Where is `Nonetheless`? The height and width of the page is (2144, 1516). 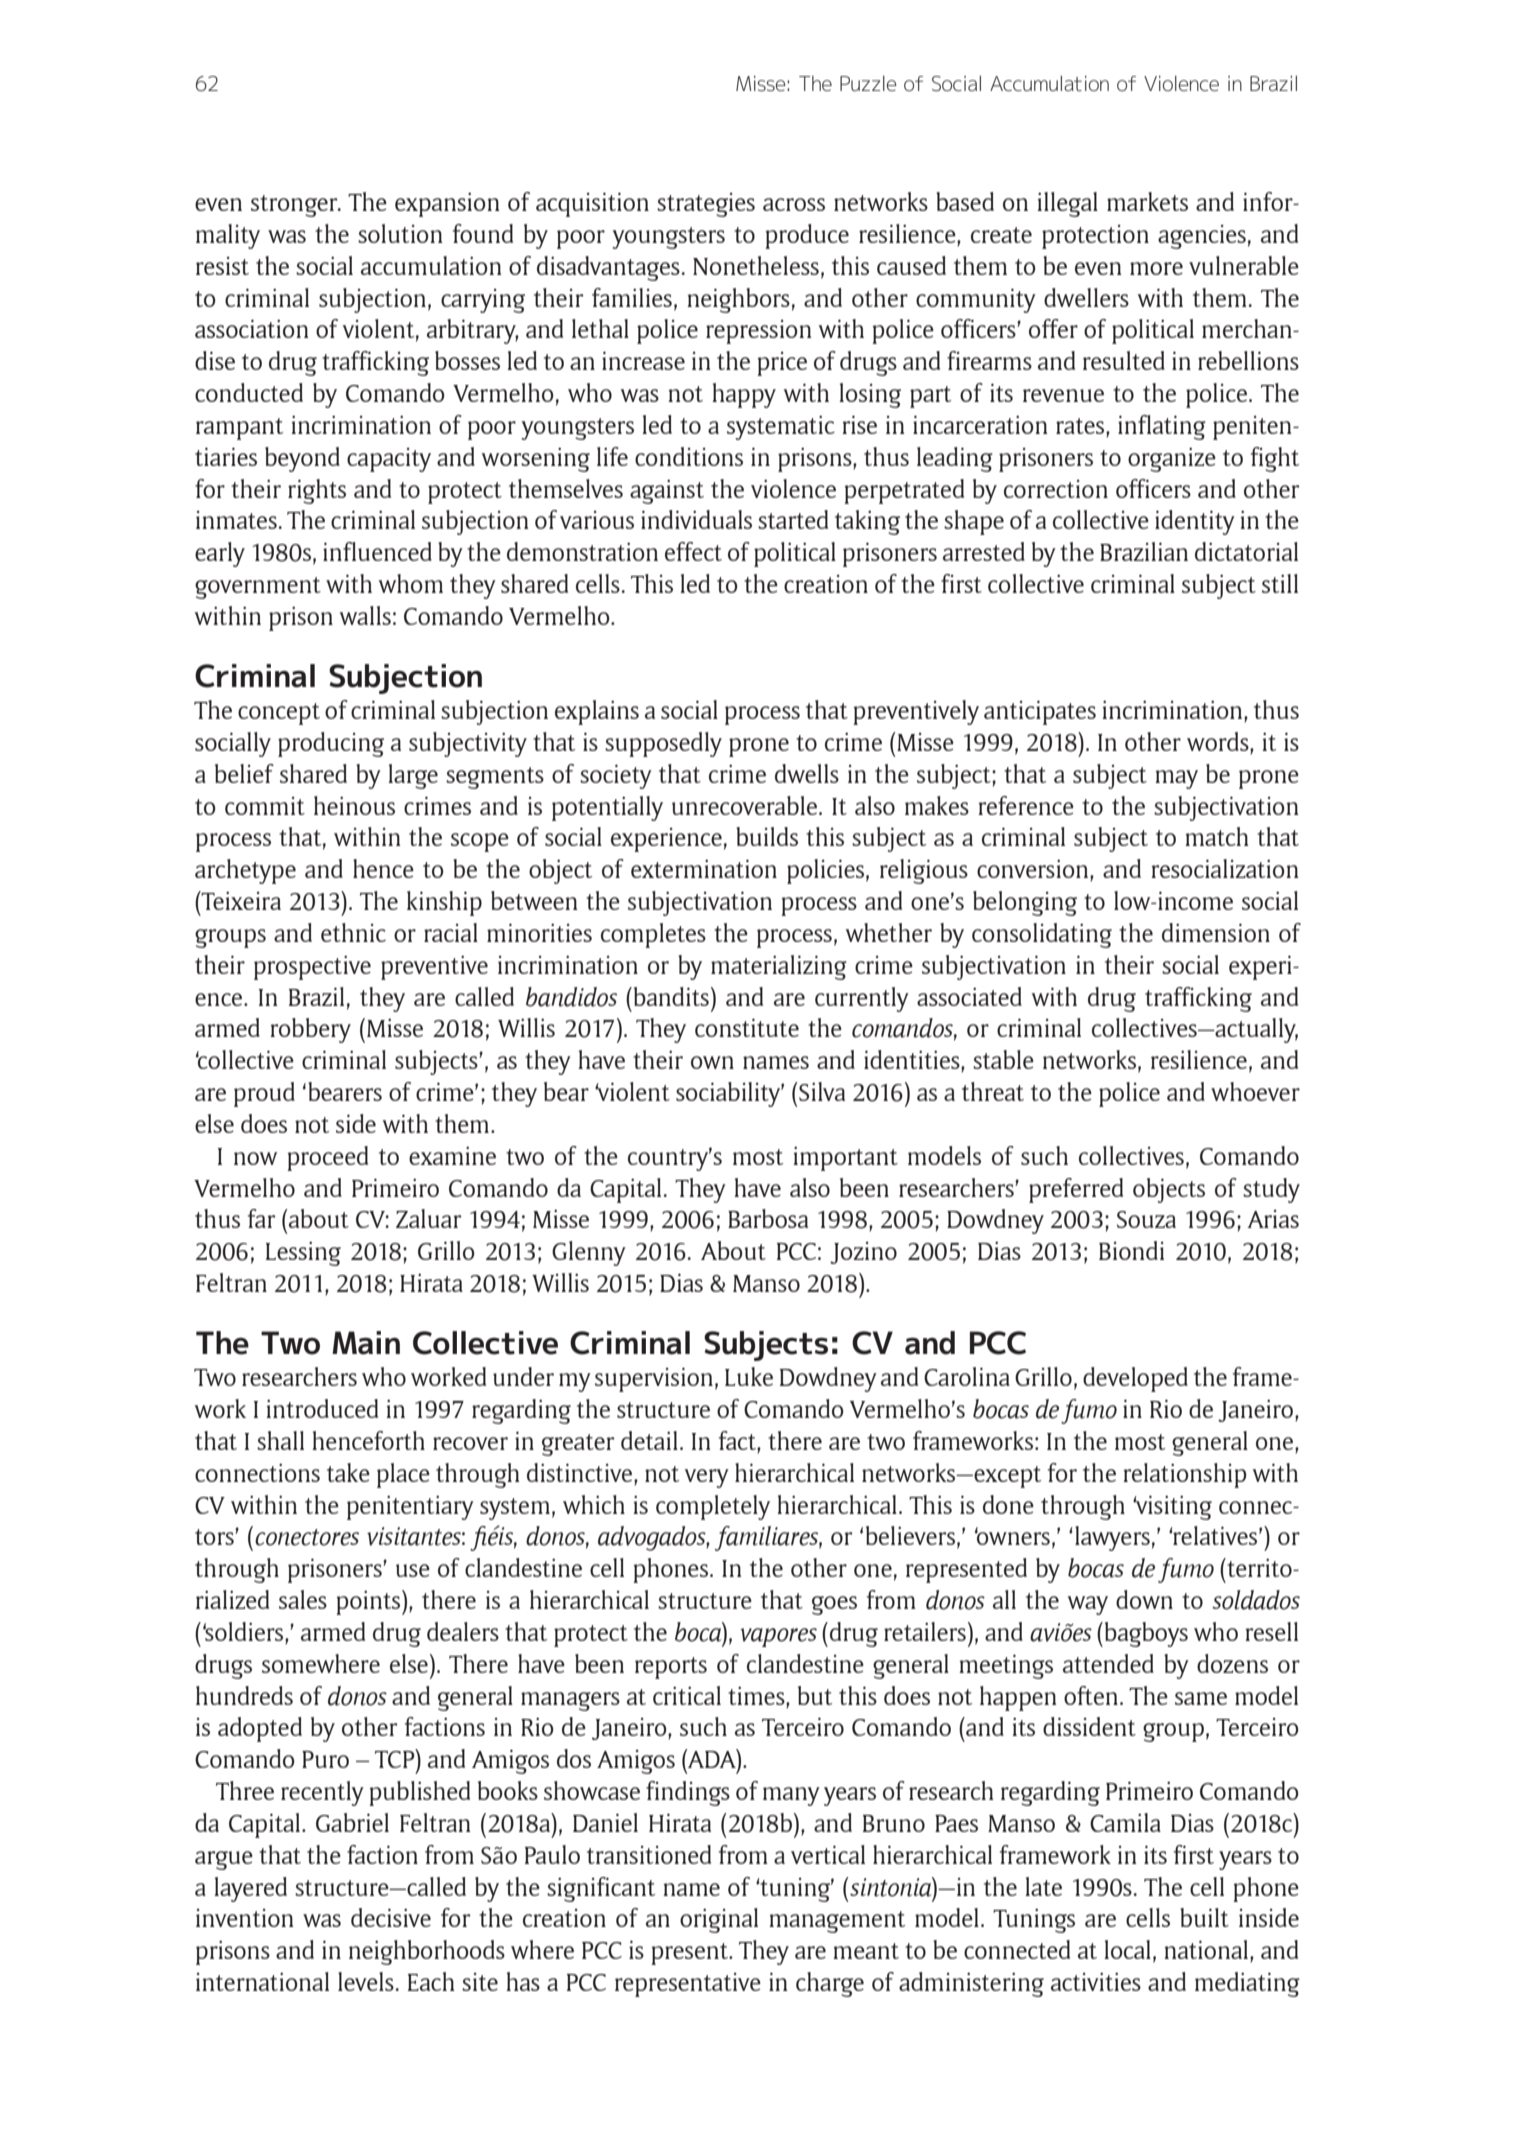 Nonetheless is located at coordinates (756, 265).
